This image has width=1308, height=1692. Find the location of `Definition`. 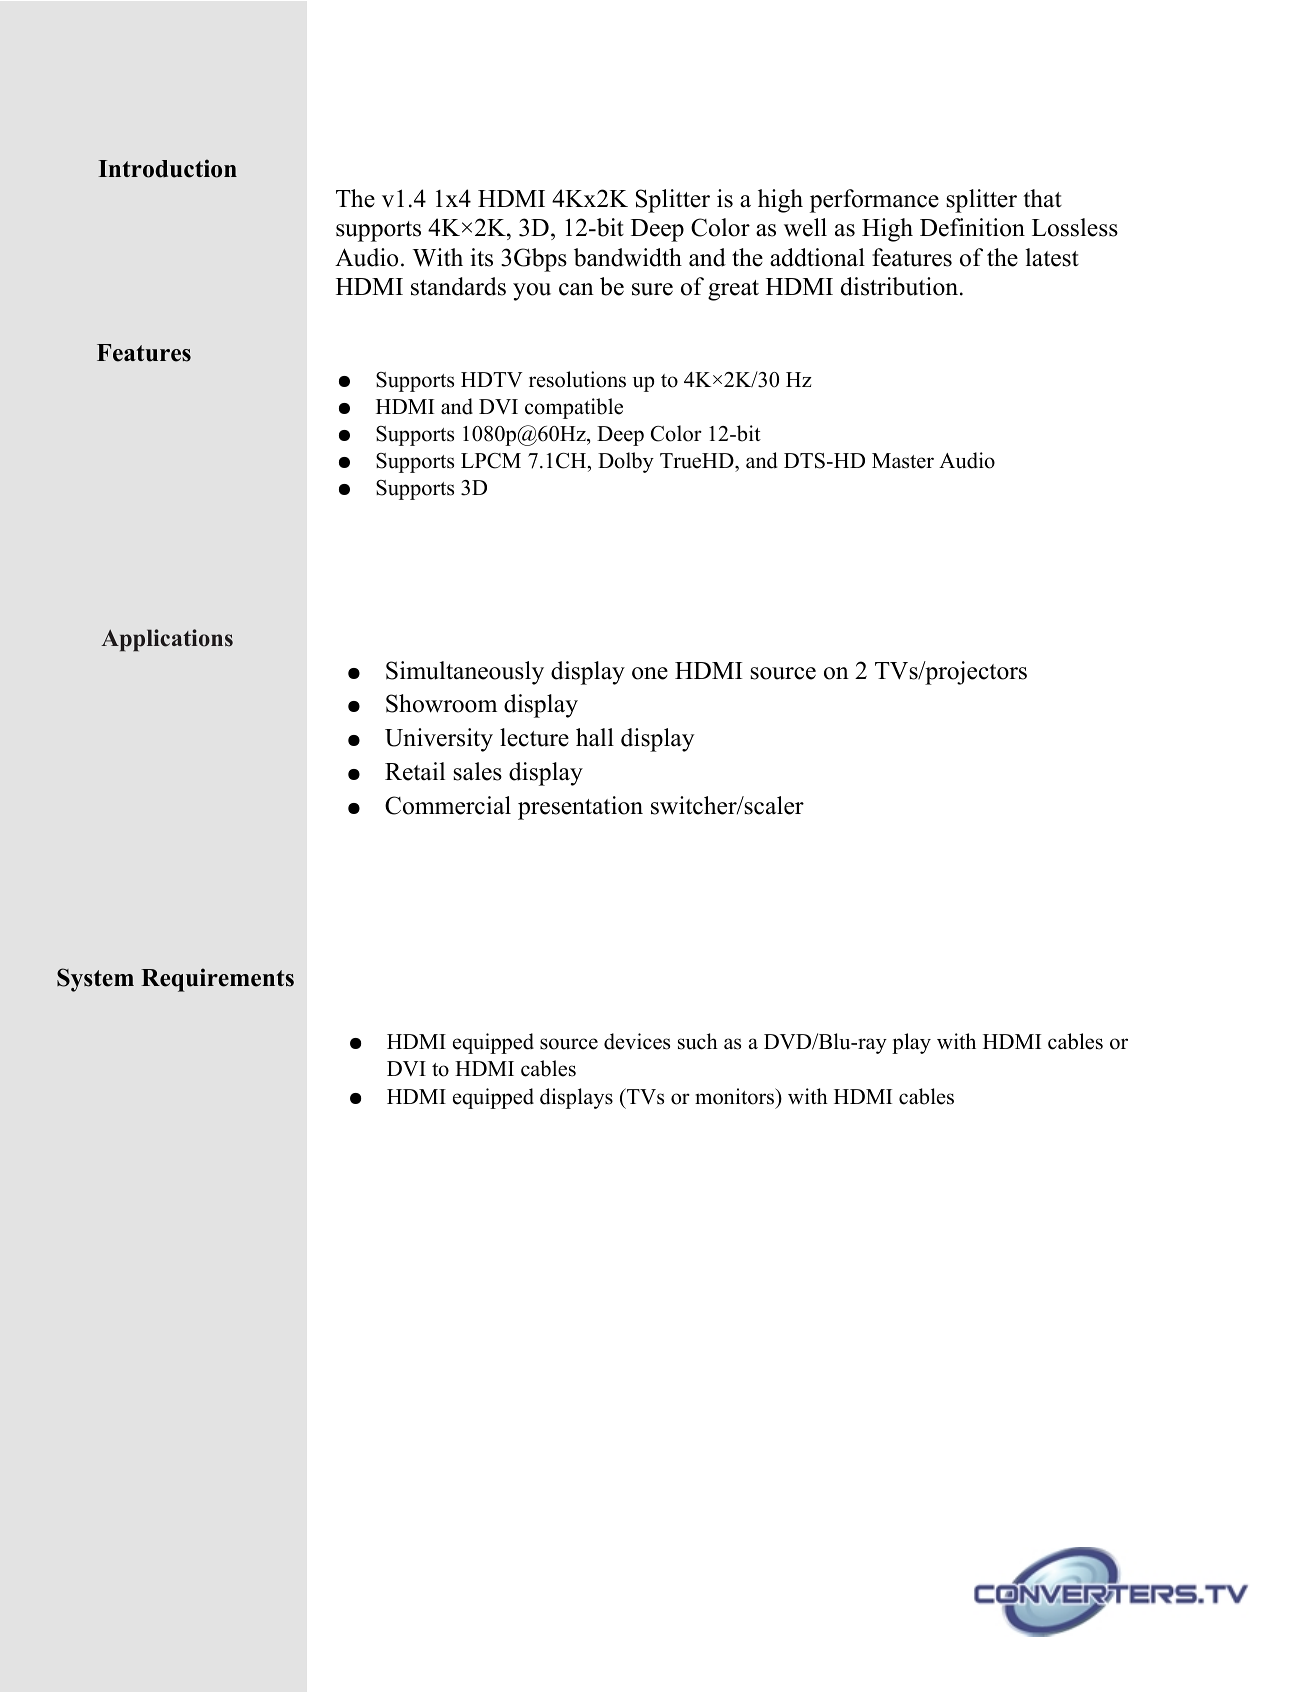

Definition is located at coordinates (972, 227).
